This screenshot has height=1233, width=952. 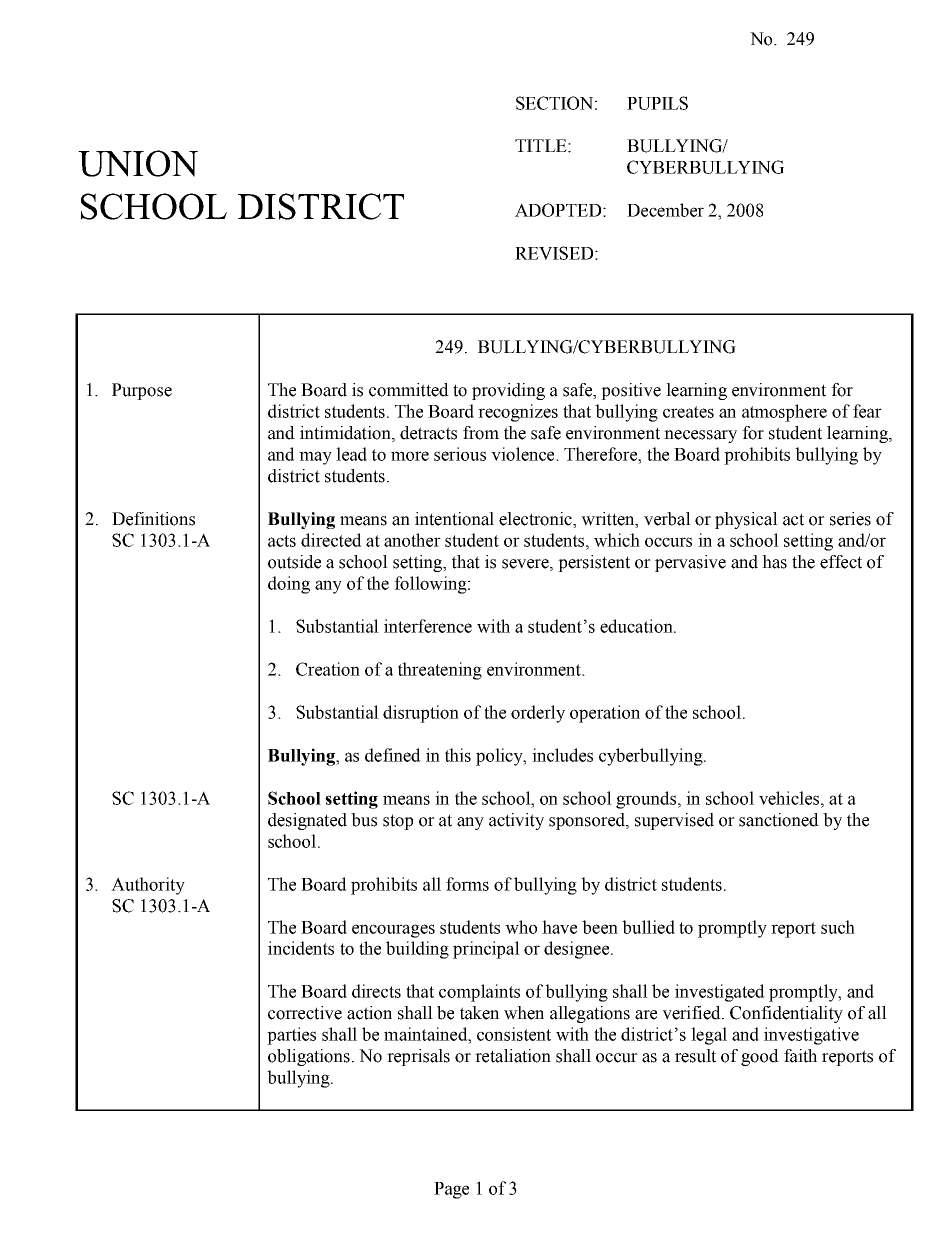 I want to click on UNION, so click(x=138, y=163).
